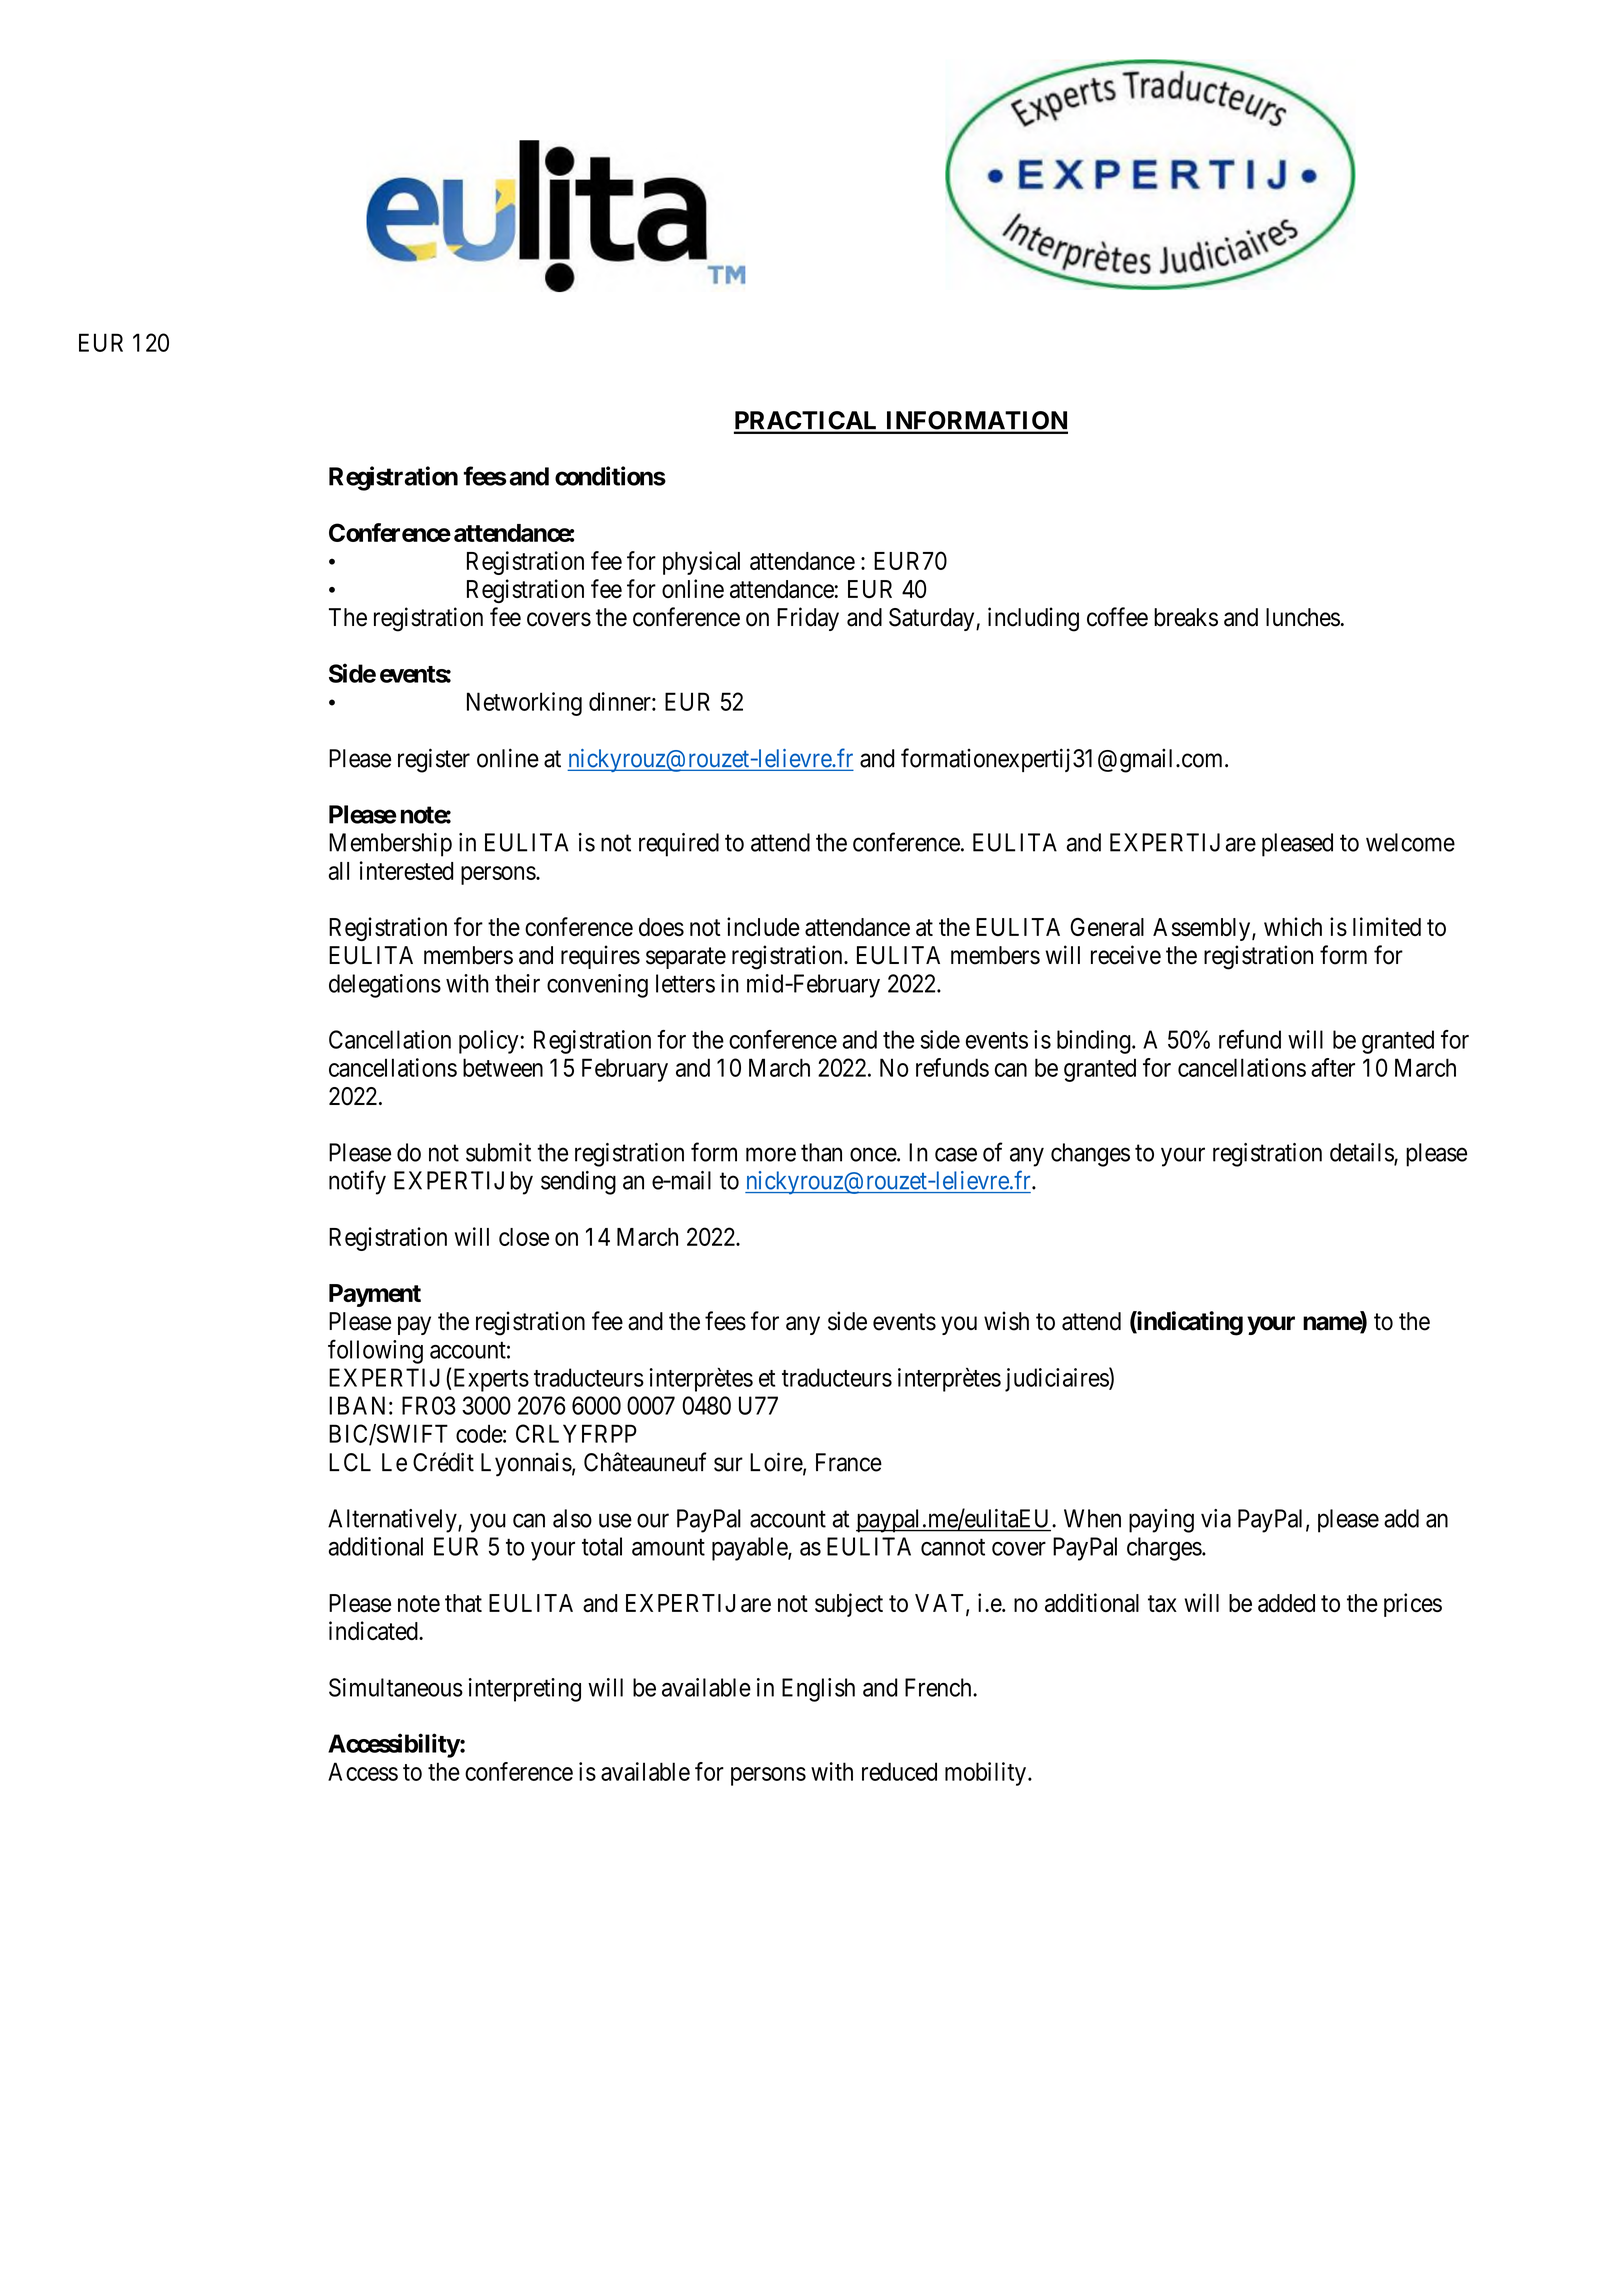 The width and height of the document is (1620, 2291). I want to click on Simultaneous, so click(396, 1687).
